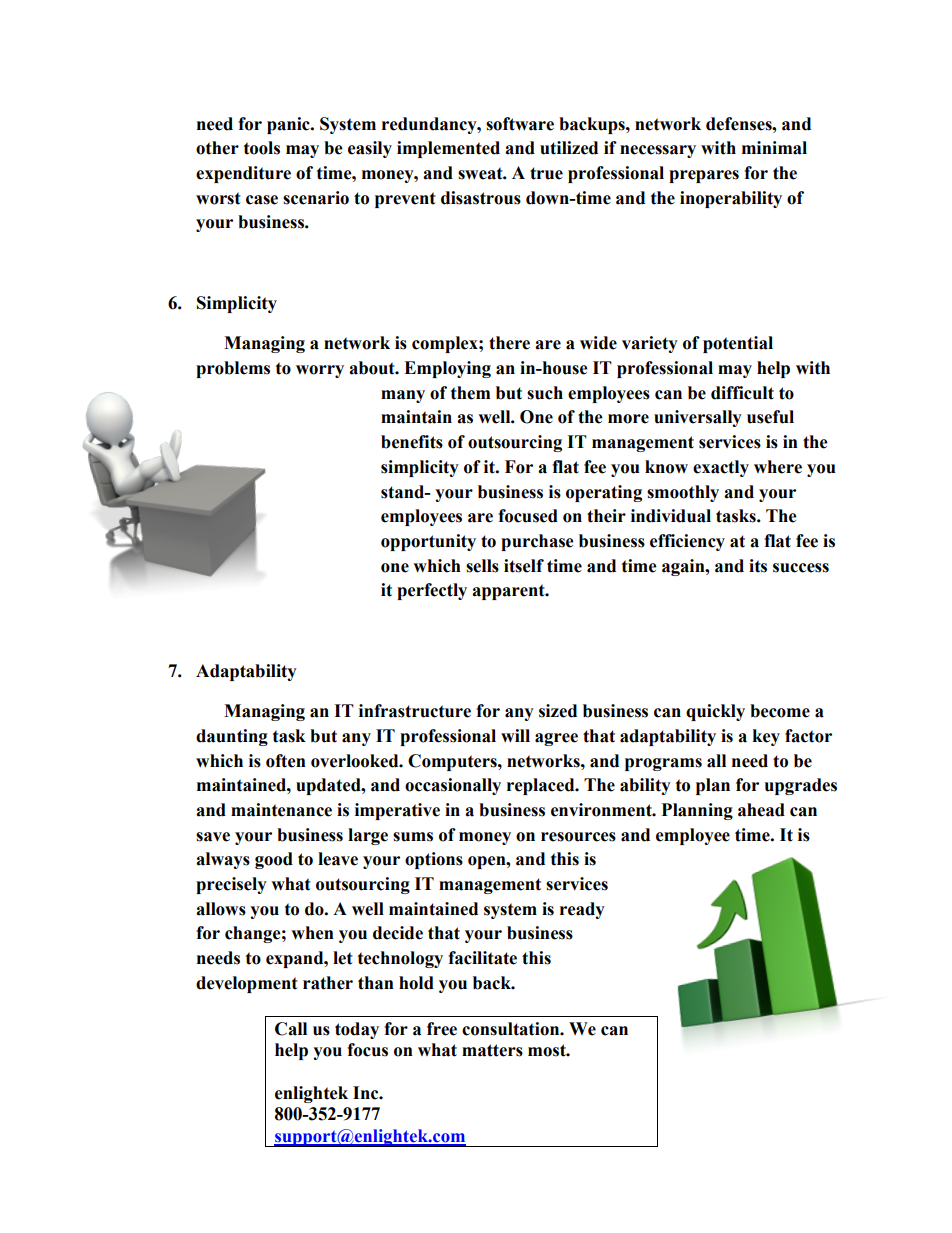  Describe the element at coordinates (774, 148) in the screenshot. I see `minimal` at that location.
